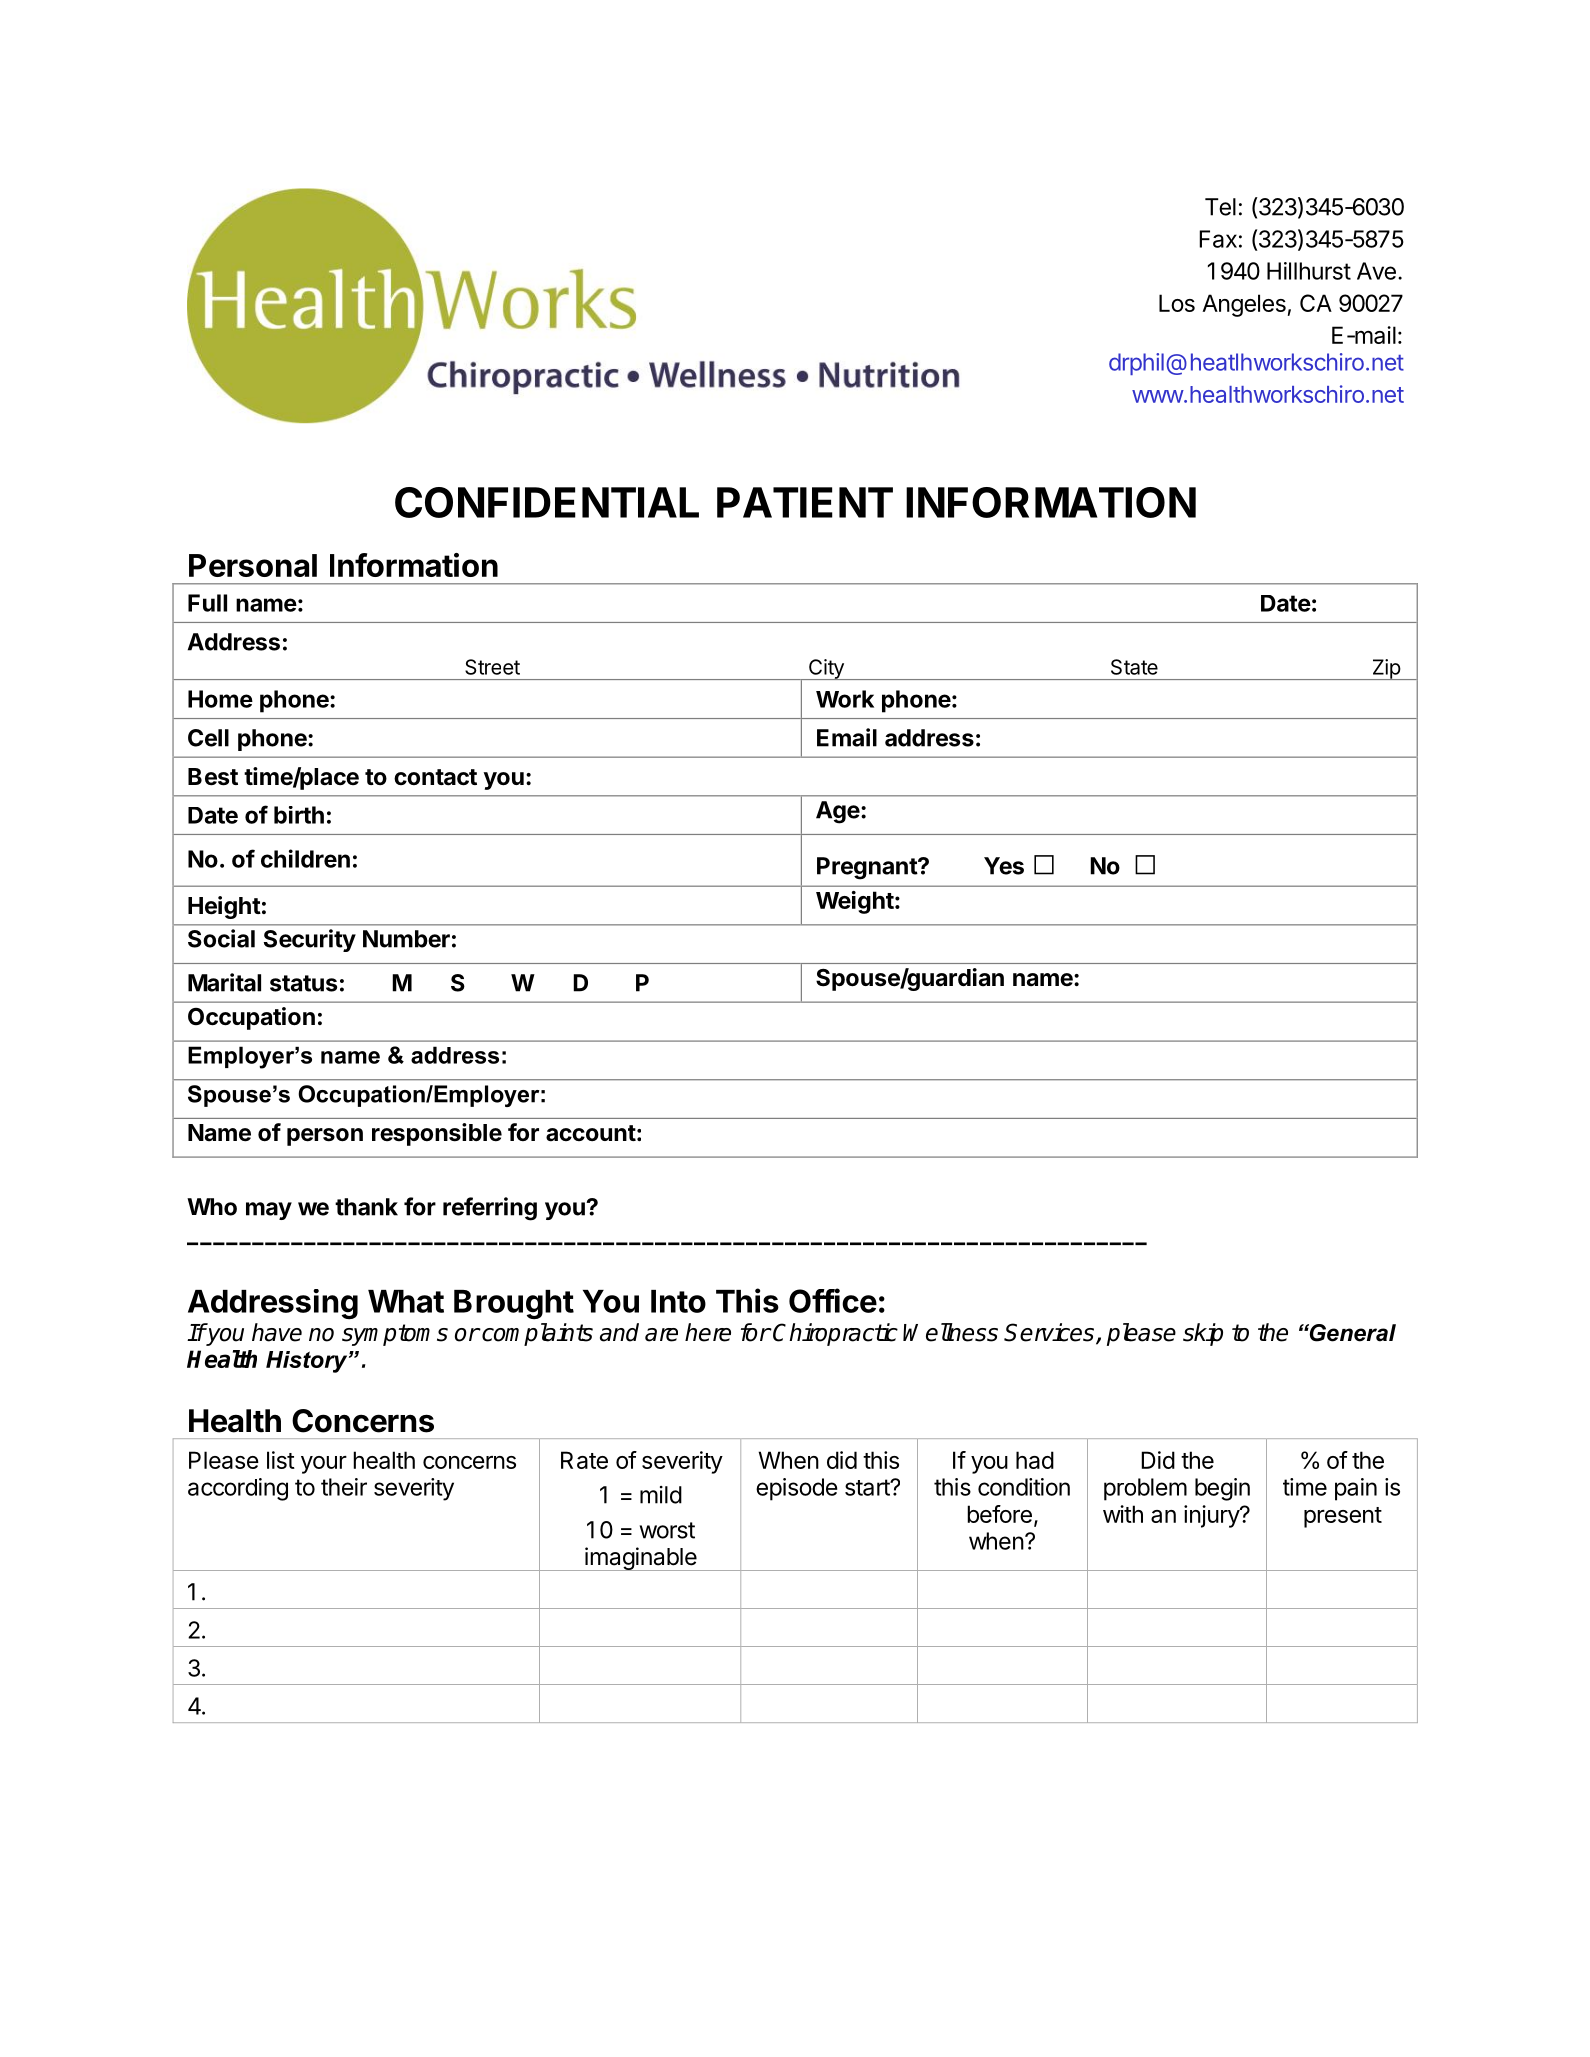 This screenshot has height=2057, width=1590. I want to click on State, so click(1134, 667).
